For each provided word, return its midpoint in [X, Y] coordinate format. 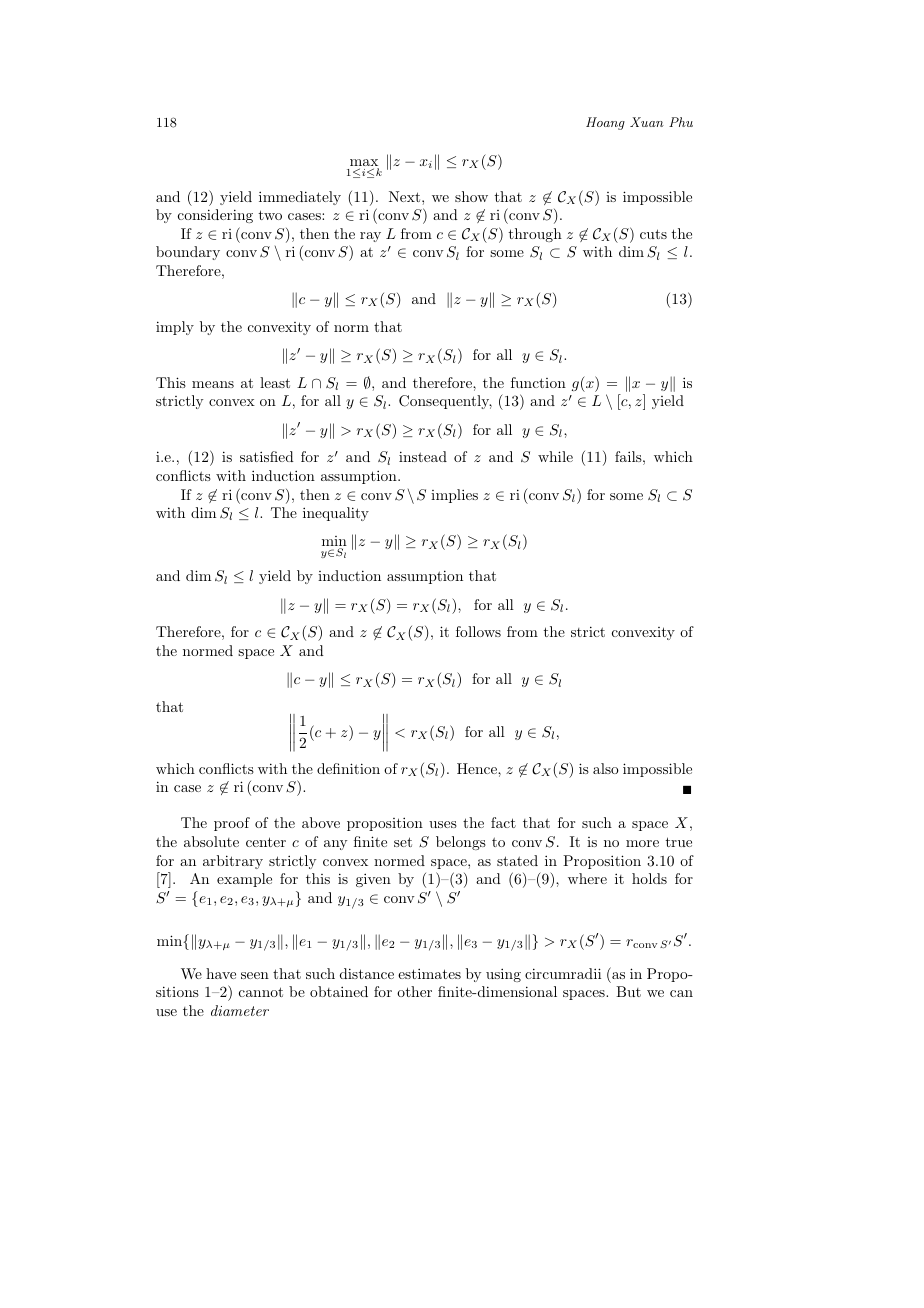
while [555, 456]
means [213, 384]
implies [454, 496]
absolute [211, 841]
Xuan [647, 122]
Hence [478, 768]
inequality [336, 514]
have [221, 973]
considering [215, 216]
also [606, 768]
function [538, 382]
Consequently [445, 402]
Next [406, 196]
